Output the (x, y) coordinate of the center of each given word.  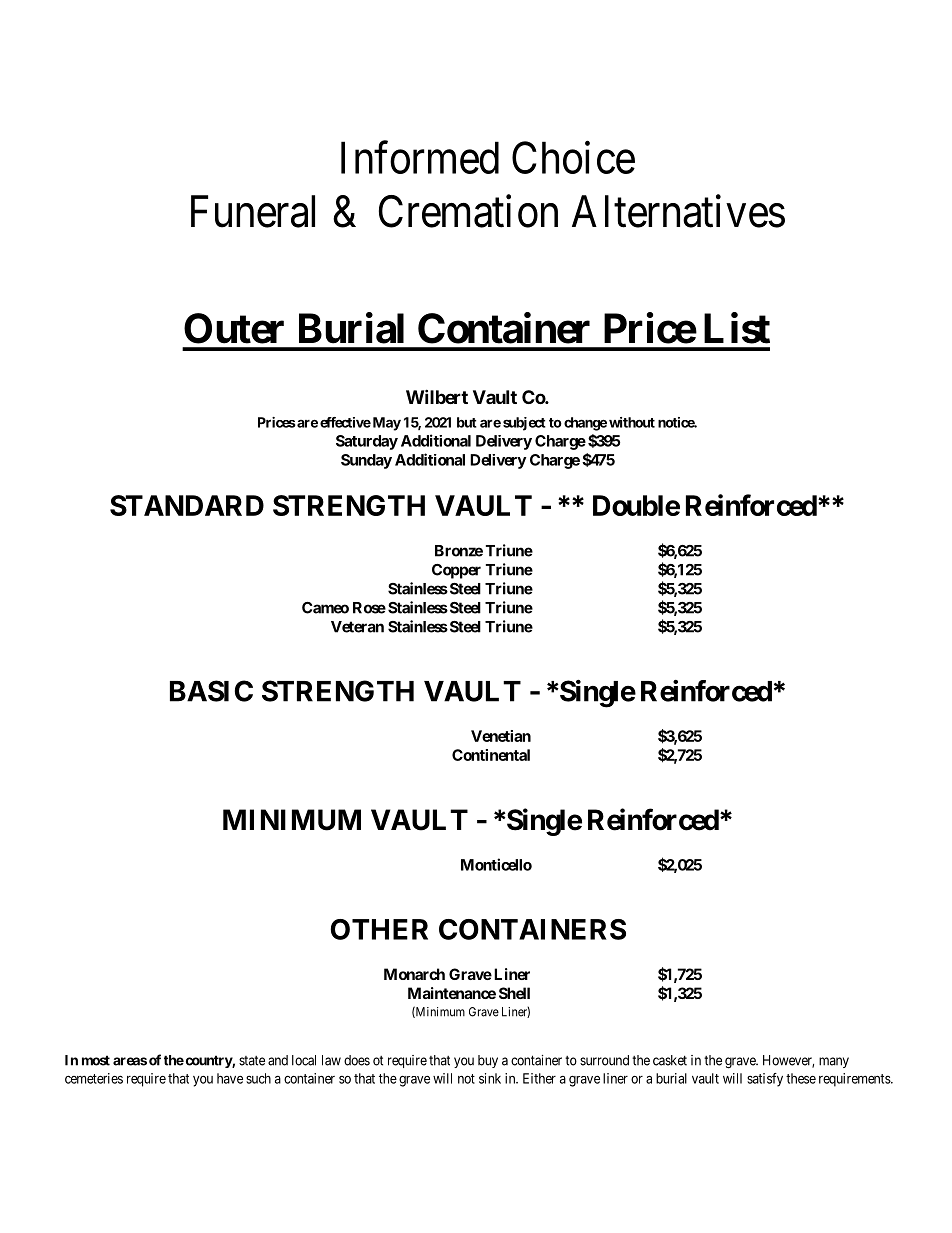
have (230, 1078)
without (632, 422)
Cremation (468, 211)
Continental (491, 755)
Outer (234, 328)
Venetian (501, 736)
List (737, 328)
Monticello (496, 864)
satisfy (765, 1080)
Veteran (357, 627)
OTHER (379, 929)
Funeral (253, 211)
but (467, 422)
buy (488, 1061)
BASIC (211, 691)
